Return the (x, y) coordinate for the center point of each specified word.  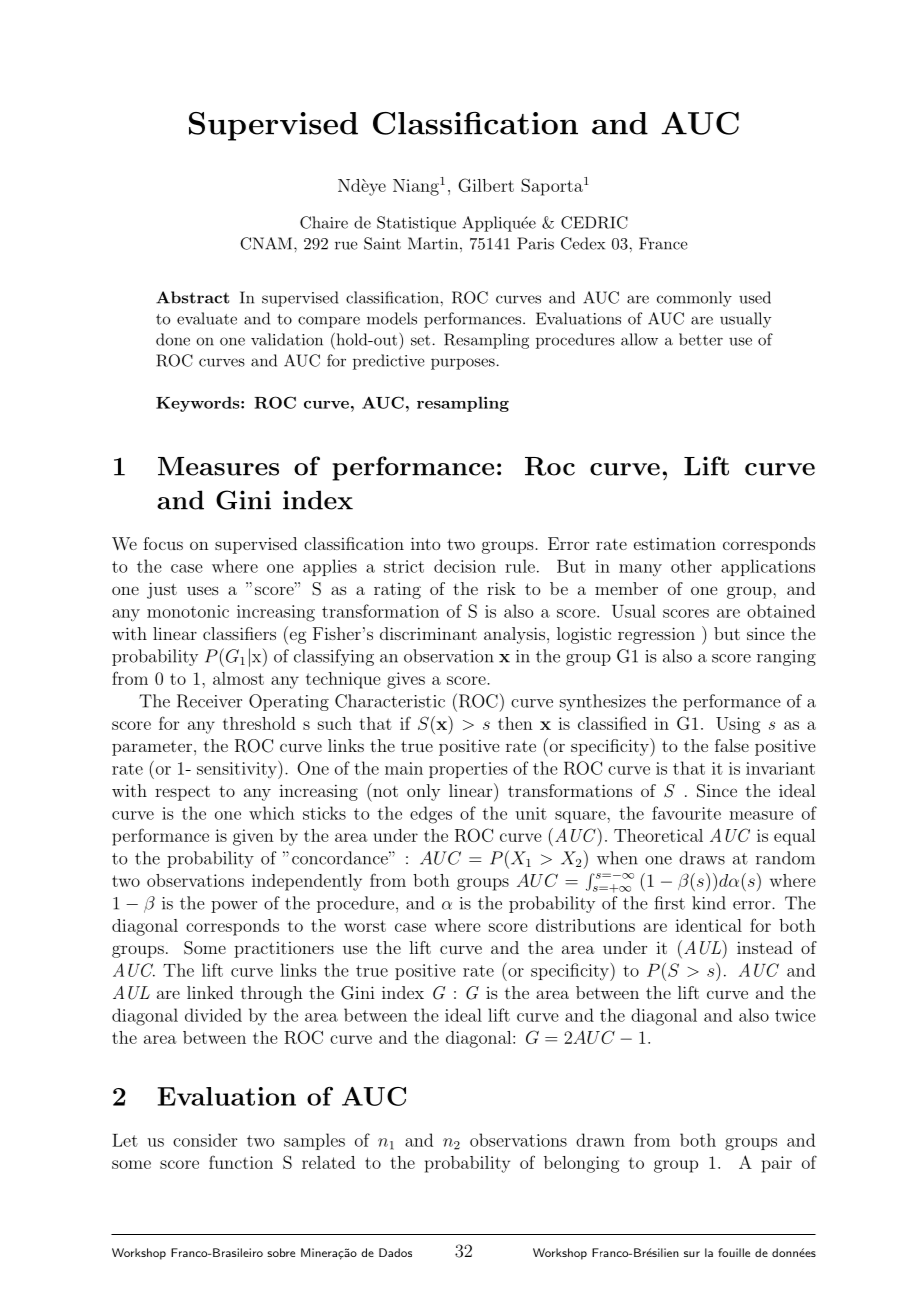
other (691, 566)
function (241, 1162)
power (234, 907)
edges (431, 815)
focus (163, 543)
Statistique (416, 224)
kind (709, 903)
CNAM (267, 243)
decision (465, 566)
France (663, 243)
